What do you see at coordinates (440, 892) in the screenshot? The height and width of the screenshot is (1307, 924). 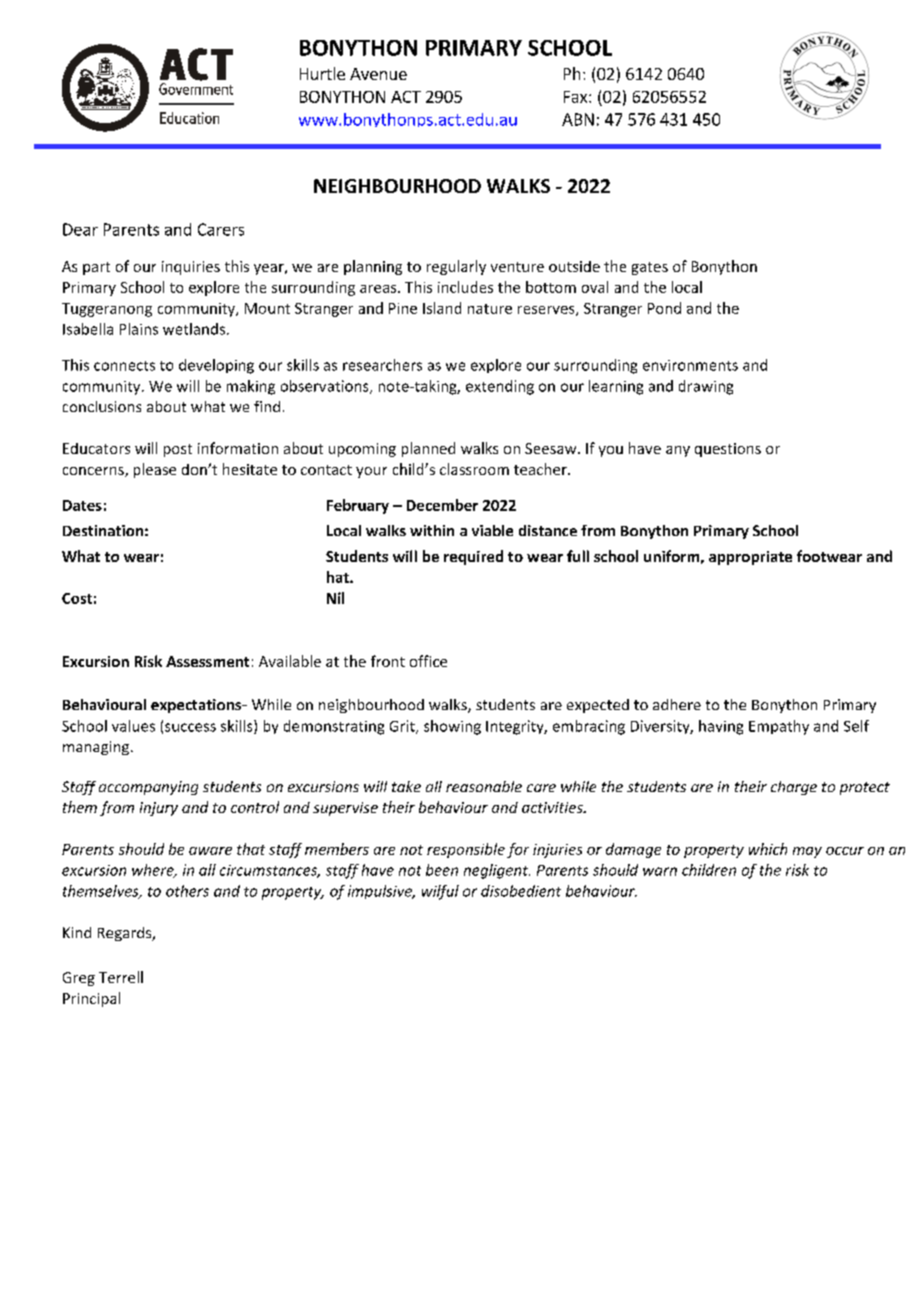 I see `wilful` at bounding box center [440, 892].
